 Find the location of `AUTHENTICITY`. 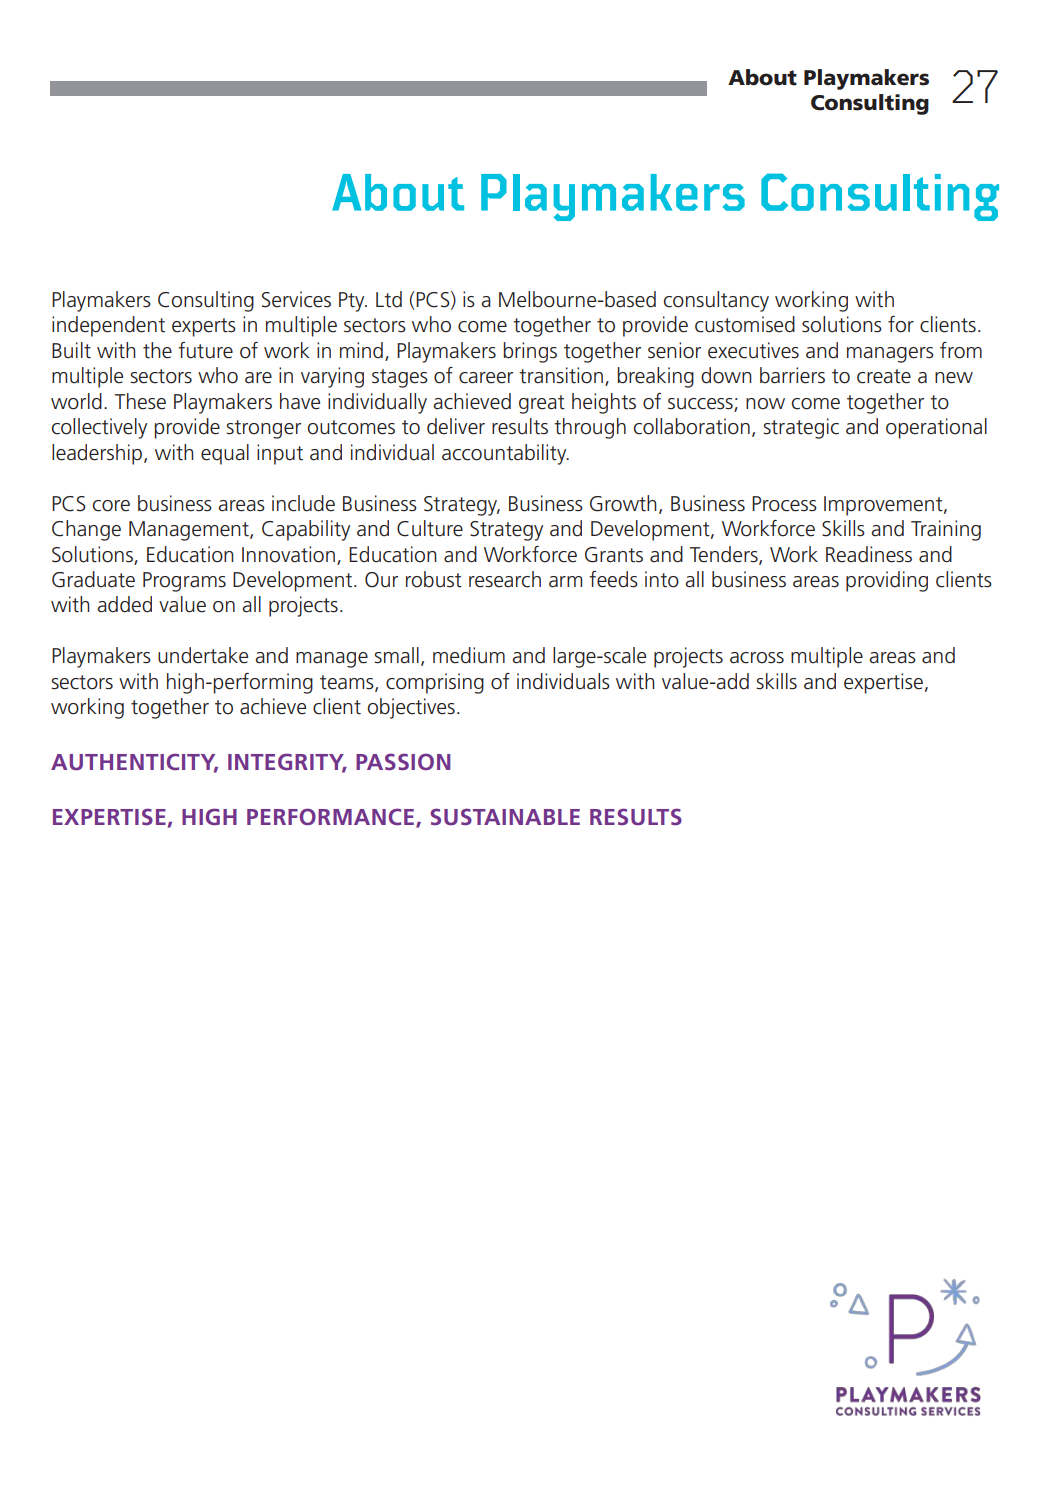

AUTHENTICITY is located at coordinates (134, 762).
